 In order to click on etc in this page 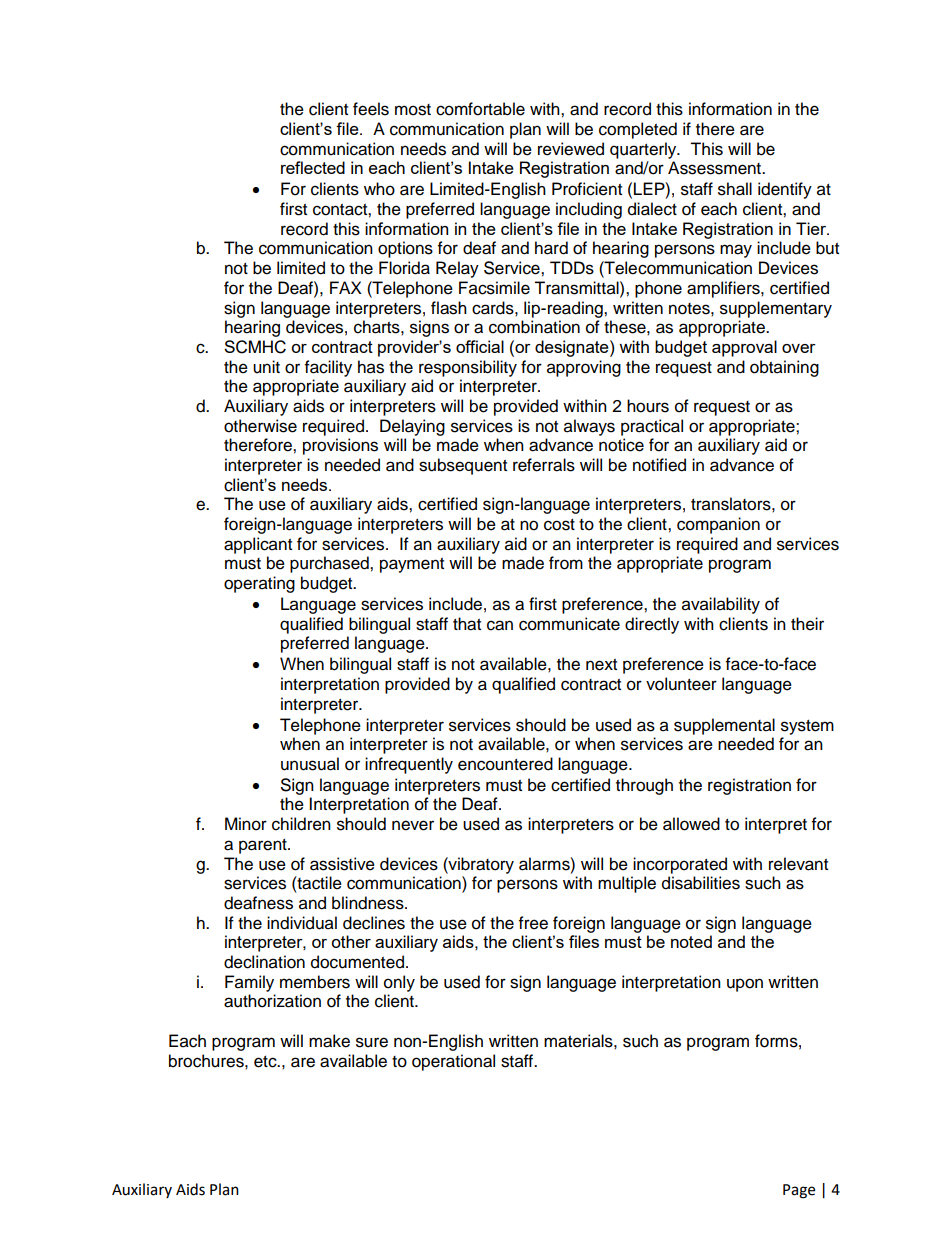, I will do `click(266, 1062)`.
